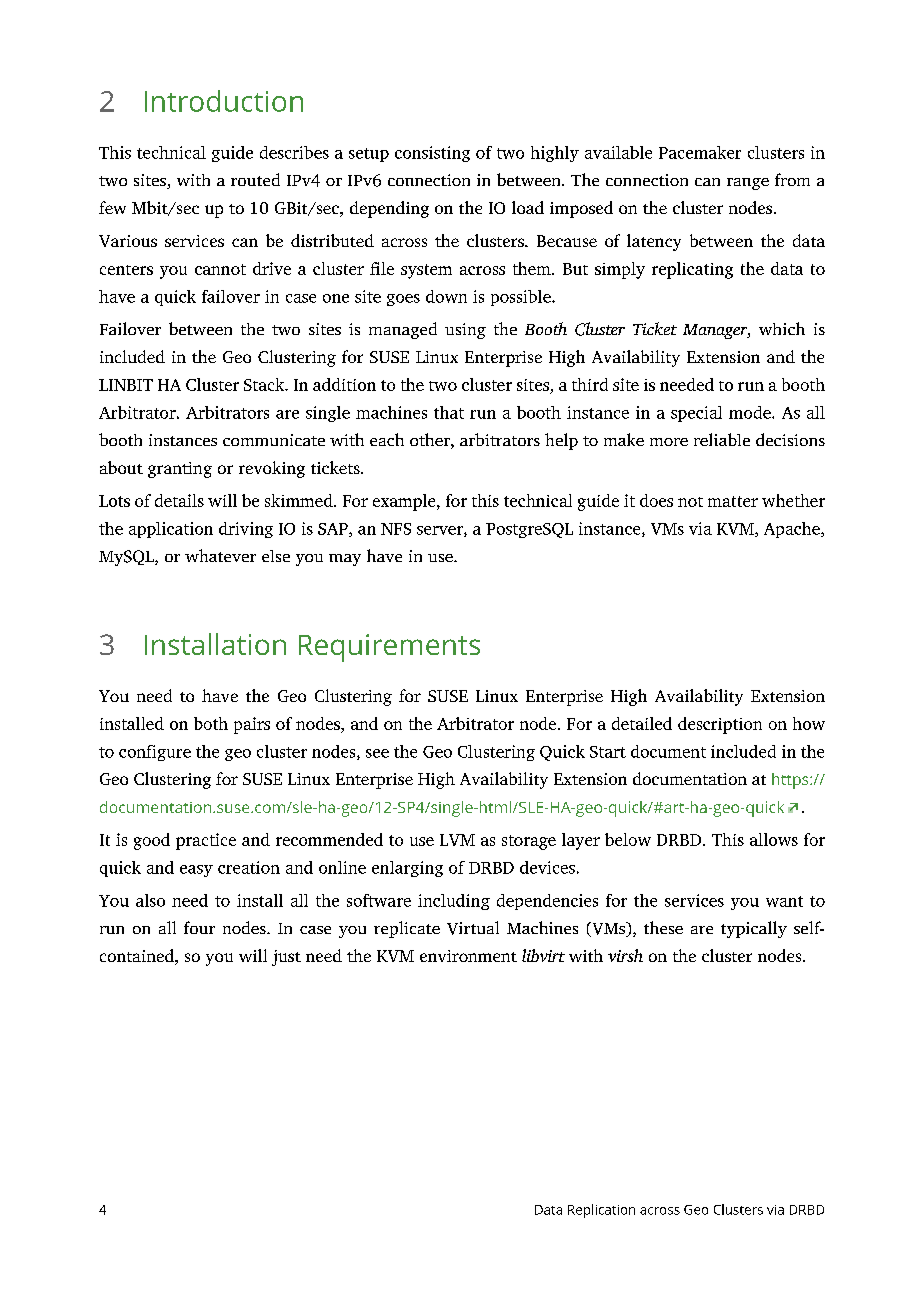 This image has width=924, height=1308. I want to click on Introduction, so click(224, 101).
